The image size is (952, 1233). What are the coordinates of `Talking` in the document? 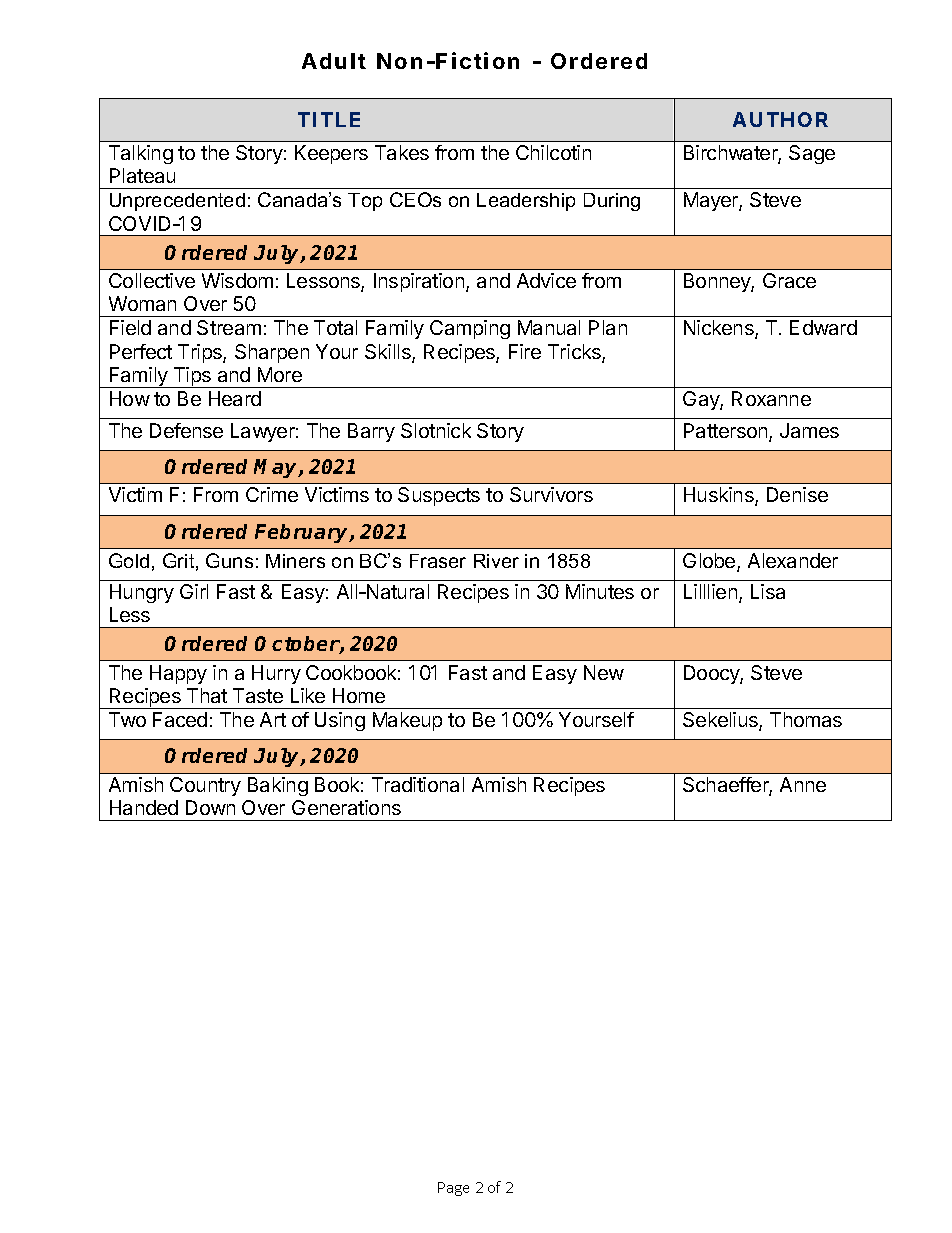 It's located at (141, 154).
